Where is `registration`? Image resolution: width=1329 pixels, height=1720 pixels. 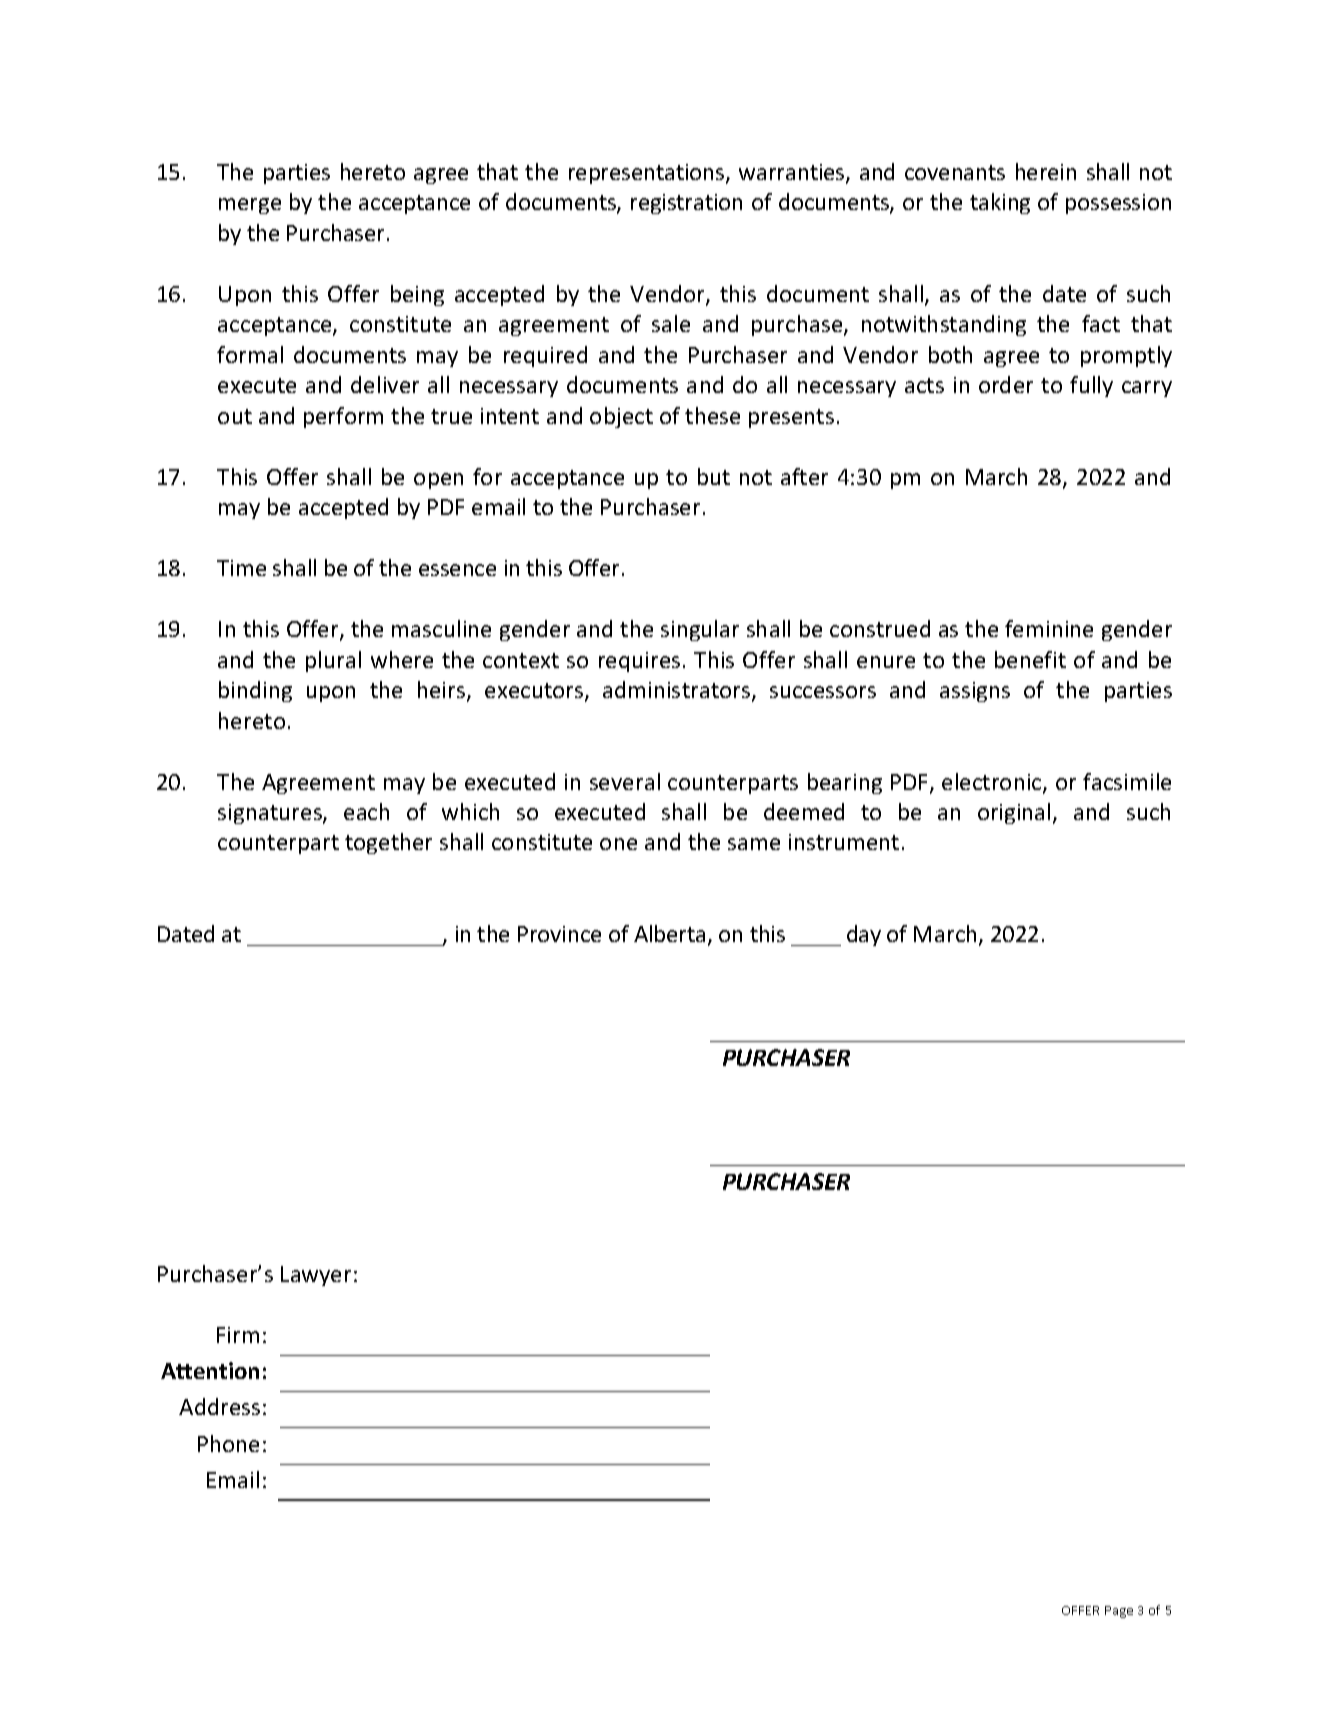
registration is located at coordinates (686, 204).
